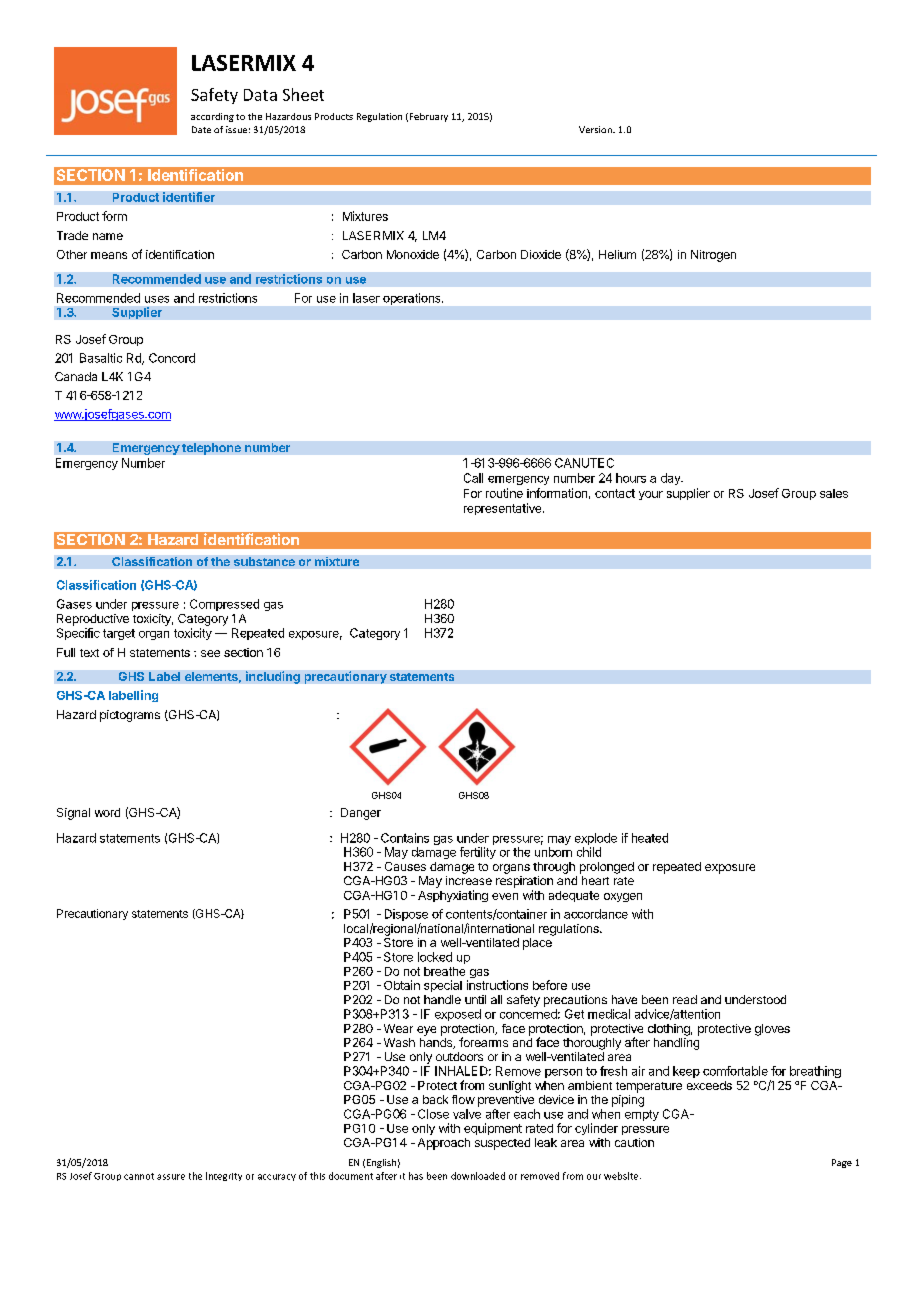 The image size is (924, 1309). Describe the element at coordinates (201, 129) in the screenshot. I see `Date` at that location.
